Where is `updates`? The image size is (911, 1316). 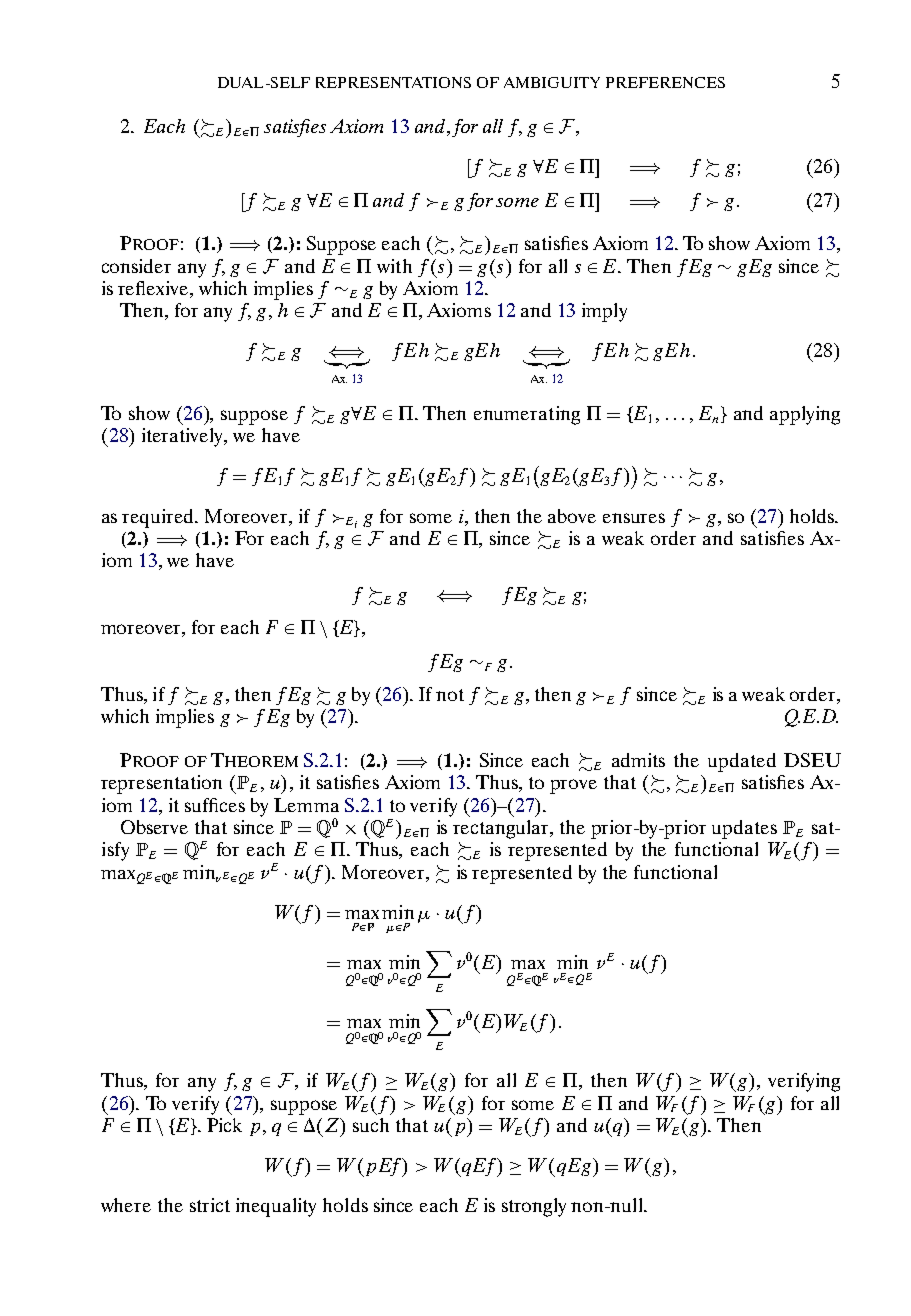
updates is located at coordinates (744, 829).
